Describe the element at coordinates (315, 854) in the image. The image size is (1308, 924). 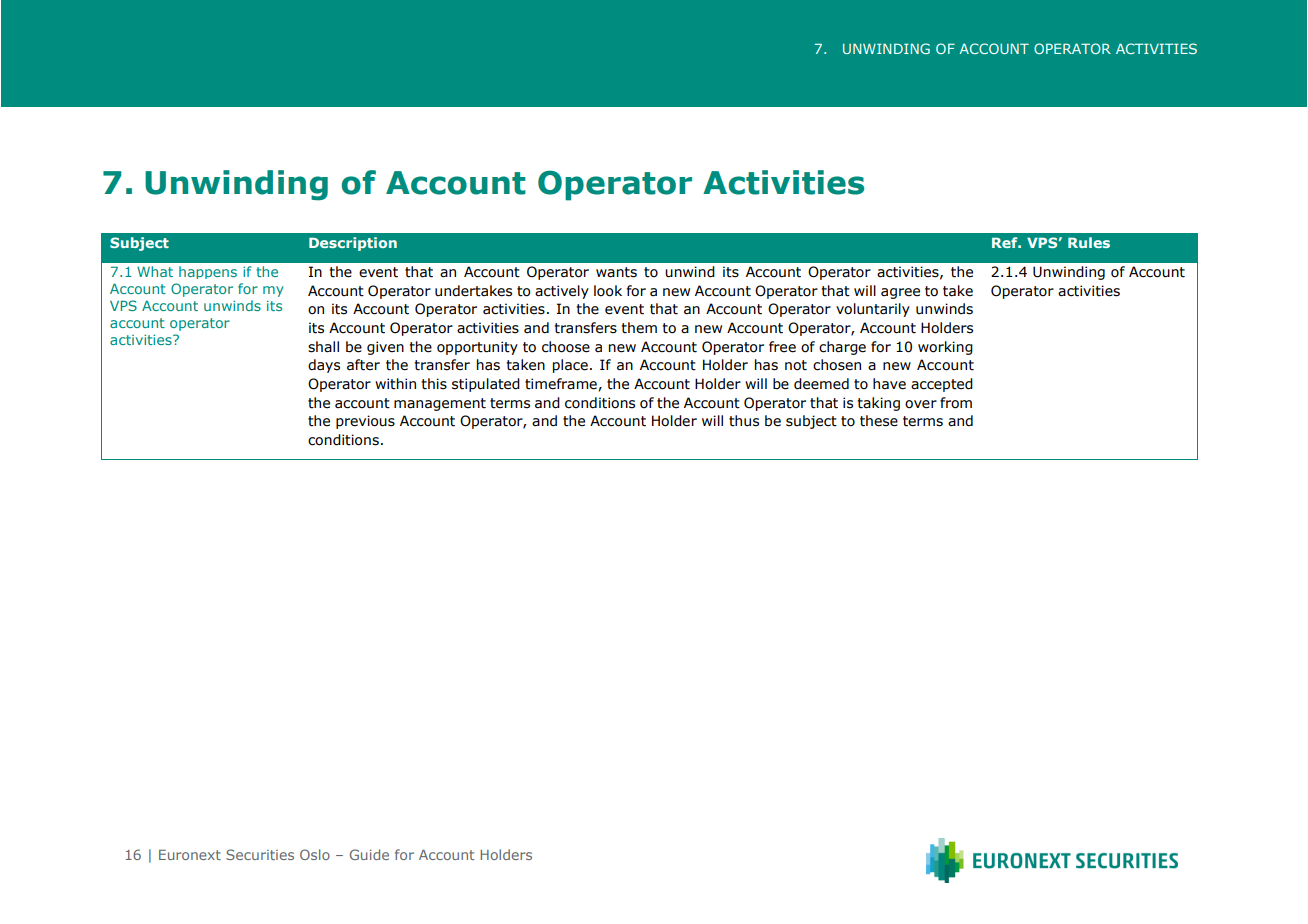
I see `Oslo` at that location.
